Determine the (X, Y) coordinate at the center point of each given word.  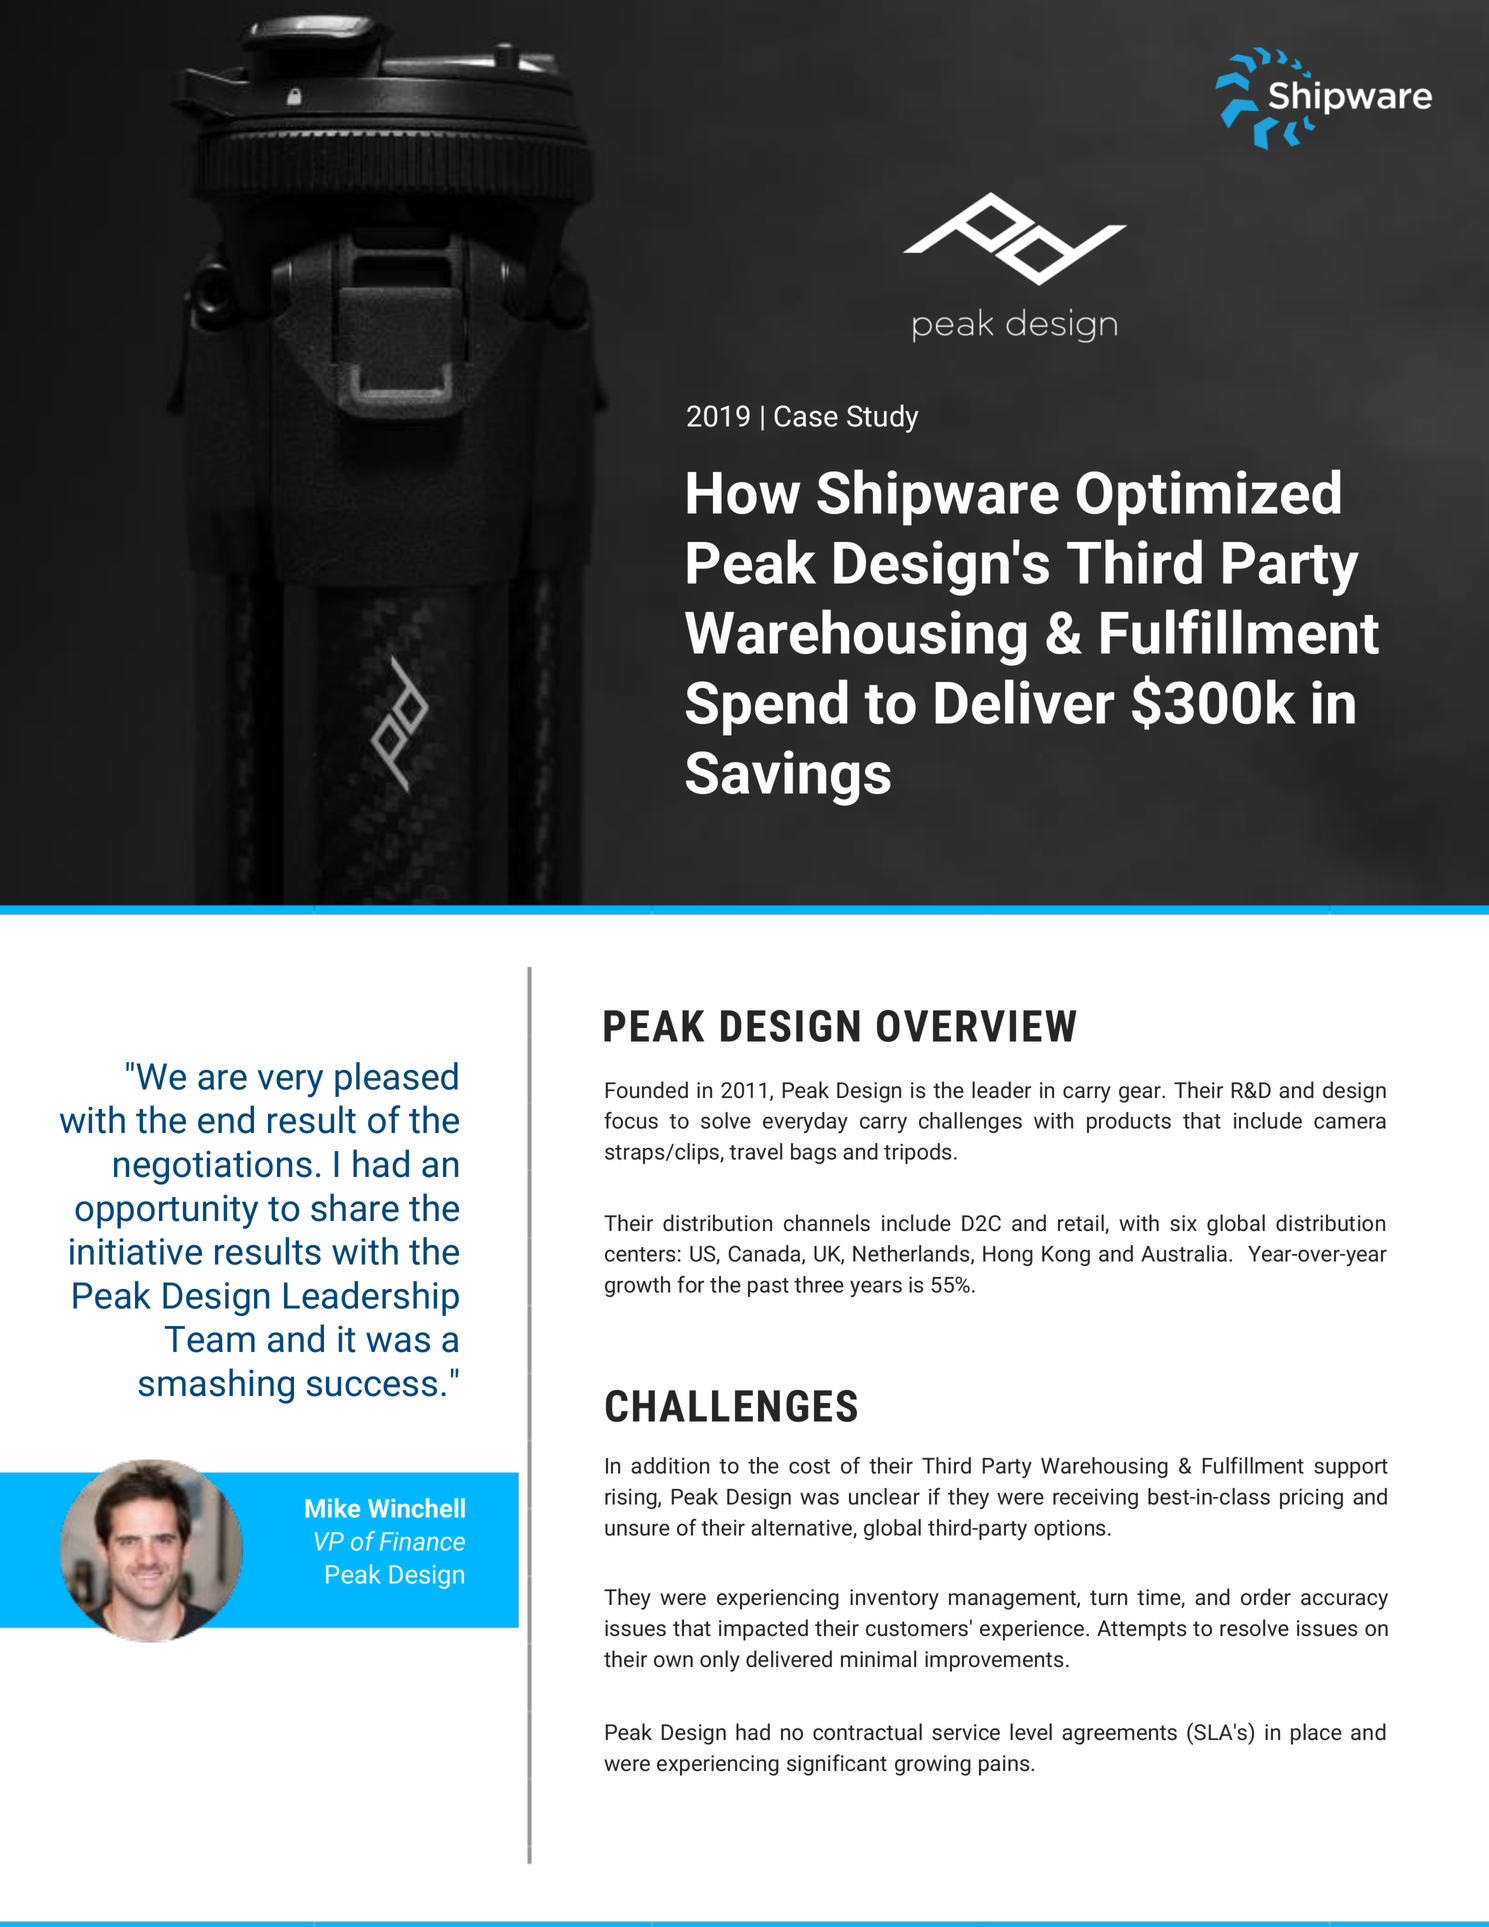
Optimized (1209, 497)
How (744, 493)
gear (1141, 1094)
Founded (646, 1090)
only (720, 1661)
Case (806, 416)
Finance (422, 1541)
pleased (396, 1079)
